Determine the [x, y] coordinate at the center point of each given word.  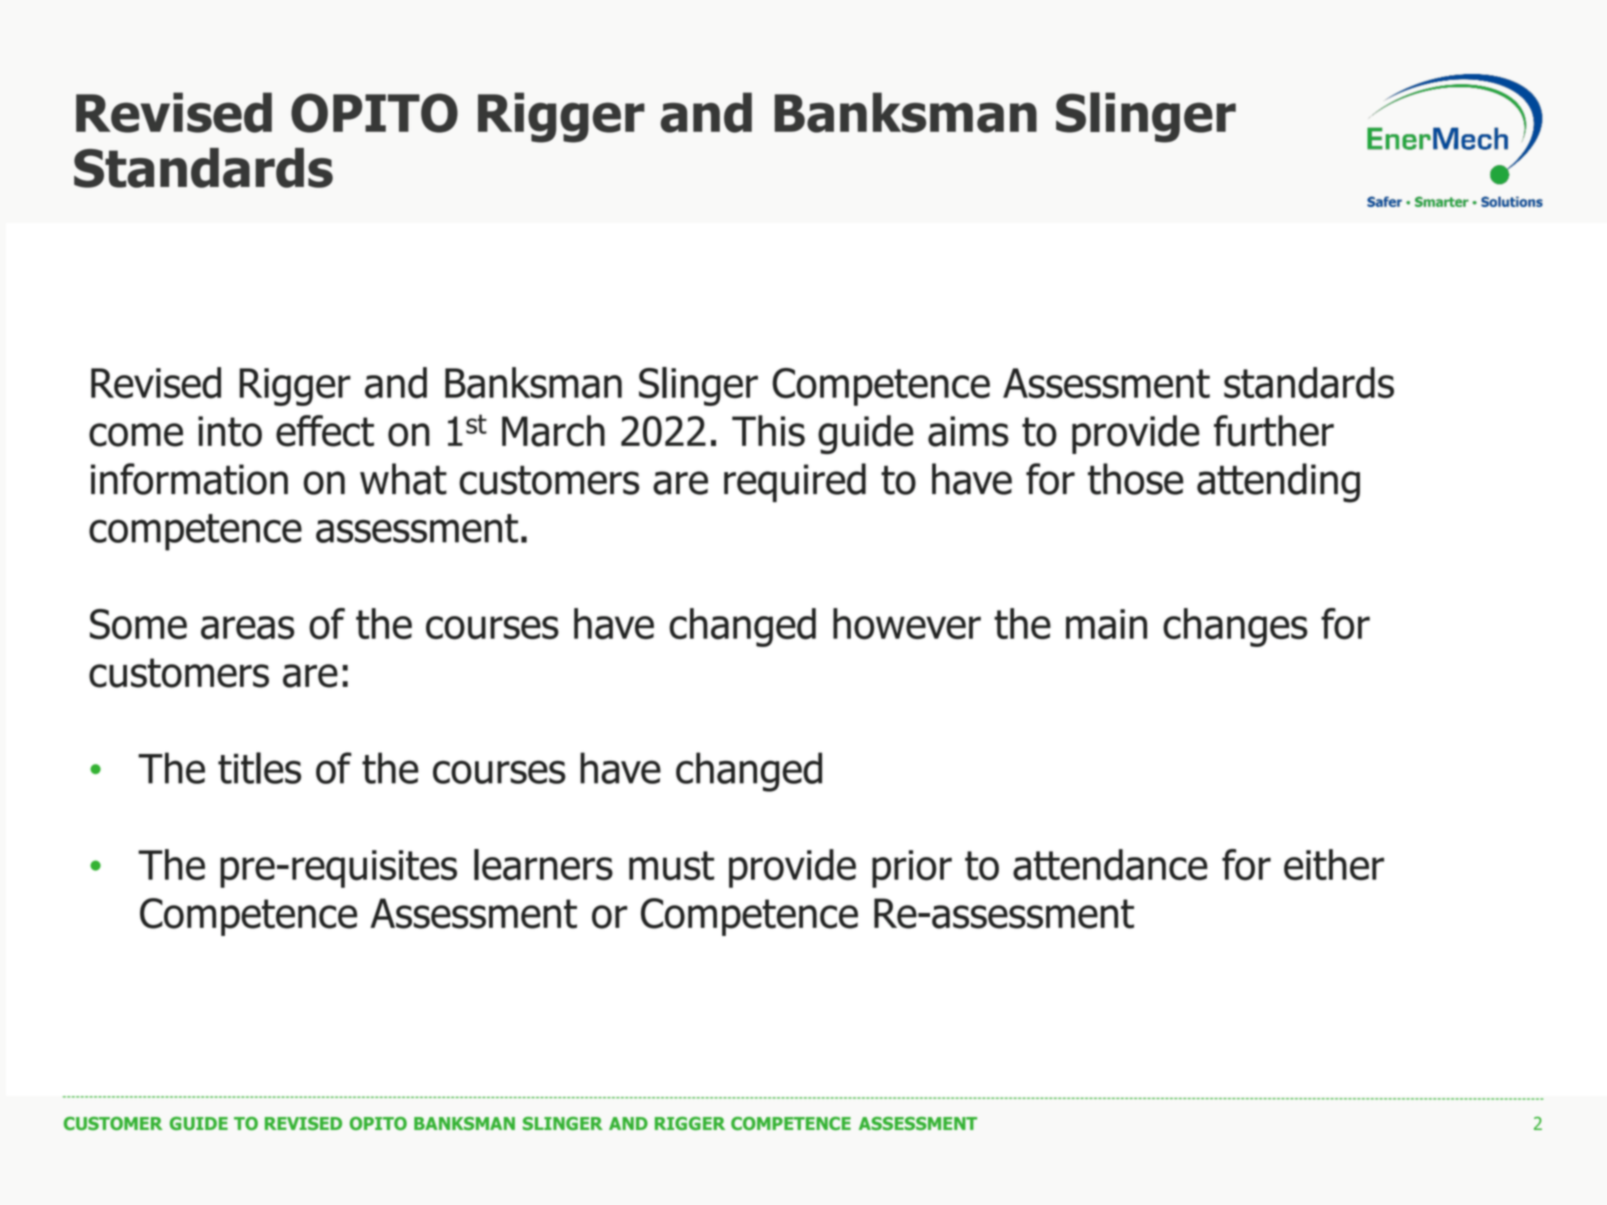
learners [543, 865]
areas [247, 628]
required [795, 482]
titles [259, 768]
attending [1278, 483]
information [189, 479]
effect [325, 431]
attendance [1110, 865]
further [1274, 431]
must [671, 866]
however [907, 624]
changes [1235, 627]
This [768, 431]
